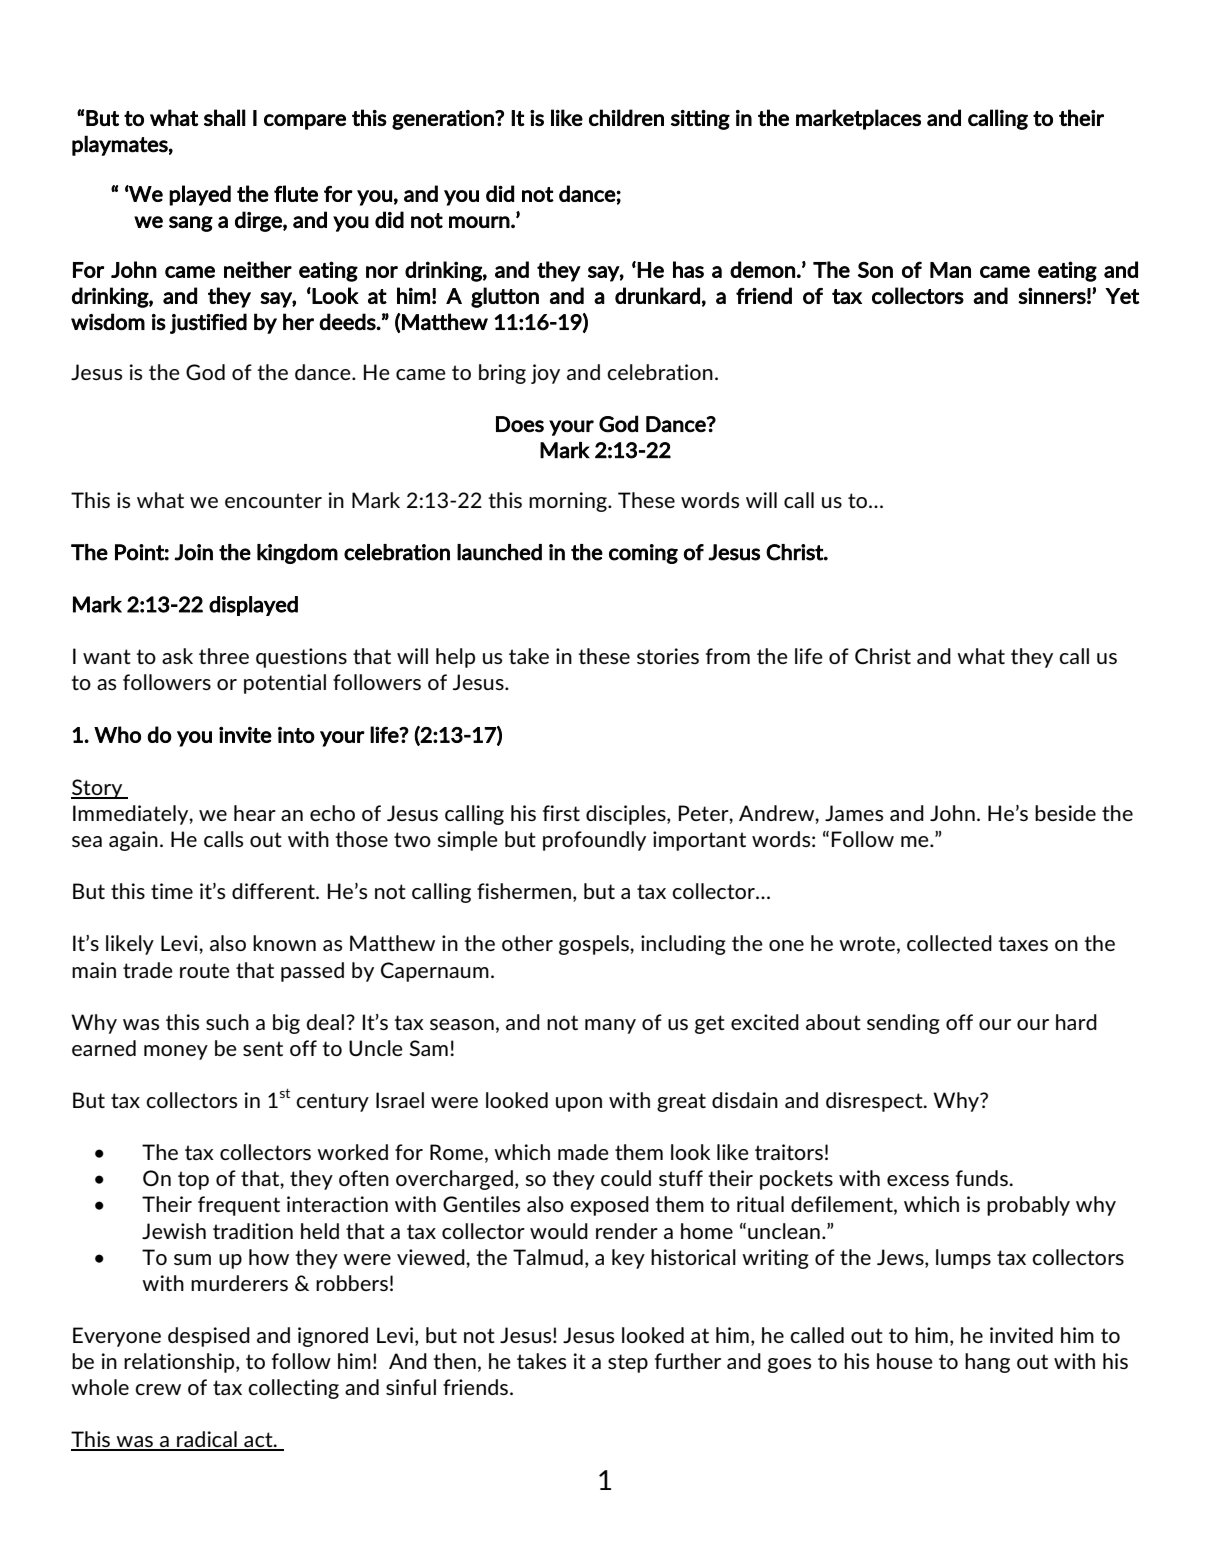 Image resolution: width=1210 pixels, height=1566 pixels. I want to click on many, so click(610, 1026).
